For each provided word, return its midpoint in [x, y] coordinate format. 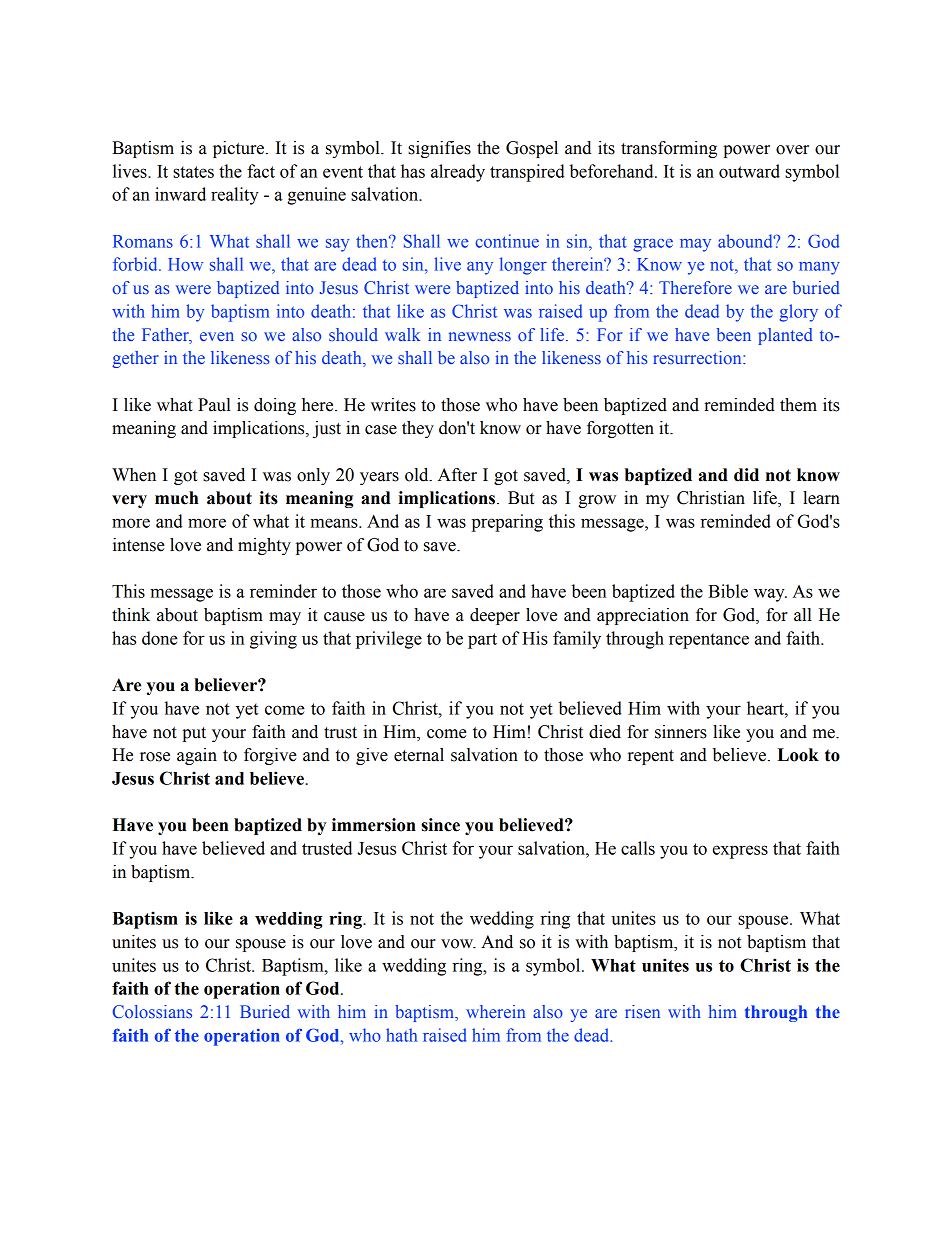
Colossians [152, 1011]
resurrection [698, 357]
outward [749, 171]
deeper [495, 616]
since [440, 825]
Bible [728, 591]
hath [401, 1035]
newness [480, 336]
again [197, 756]
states [193, 172]
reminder [283, 591]
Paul [214, 405]
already [458, 173]
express [740, 852]
